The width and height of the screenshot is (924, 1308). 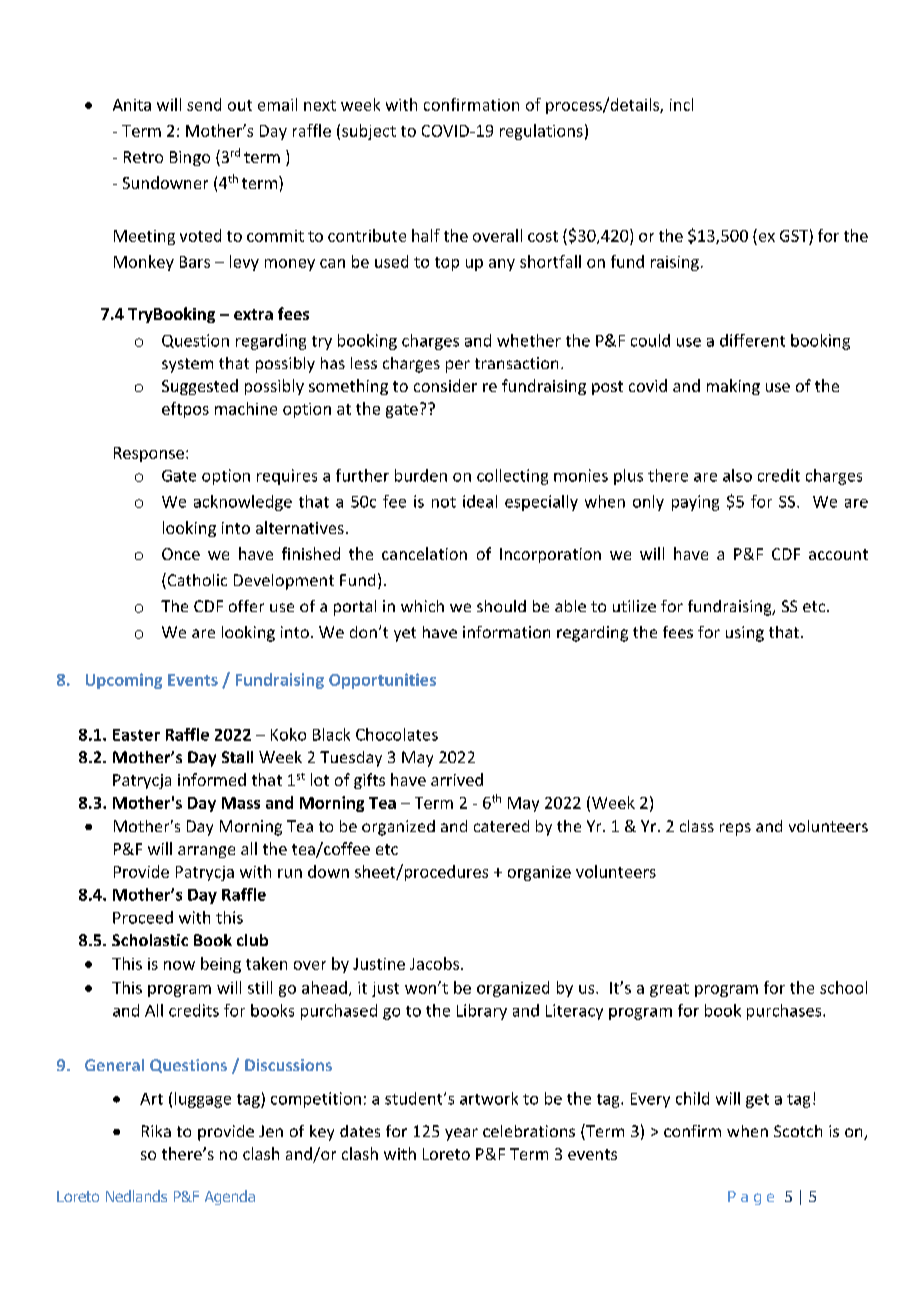 What do you see at coordinates (752, 340) in the screenshot?
I see `different` at bounding box center [752, 340].
